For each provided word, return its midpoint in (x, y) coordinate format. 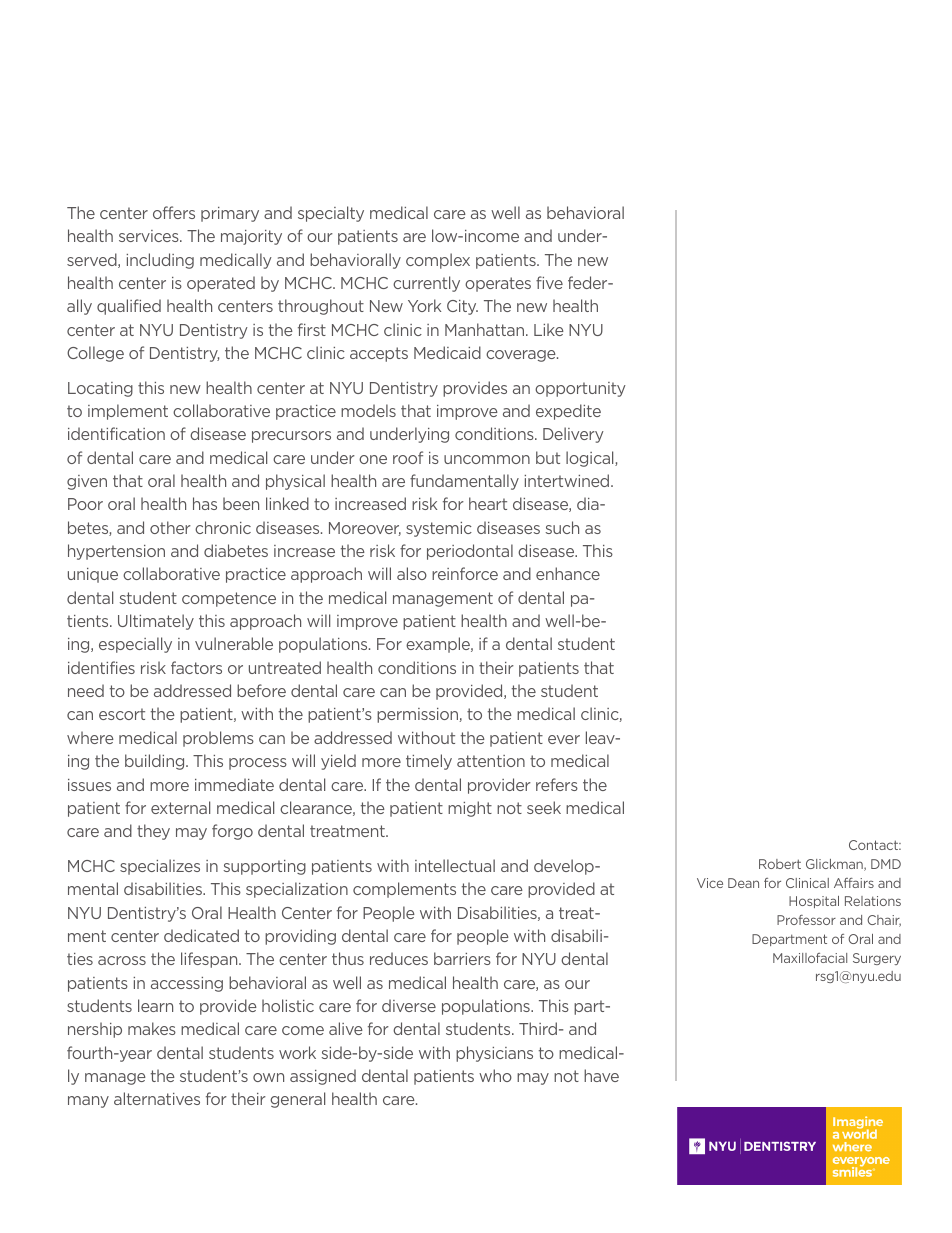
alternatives (157, 1098)
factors (196, 667)
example (439, 645)
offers (174, 212)
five (549, 282)
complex (438, 261)
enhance (568, 573)
